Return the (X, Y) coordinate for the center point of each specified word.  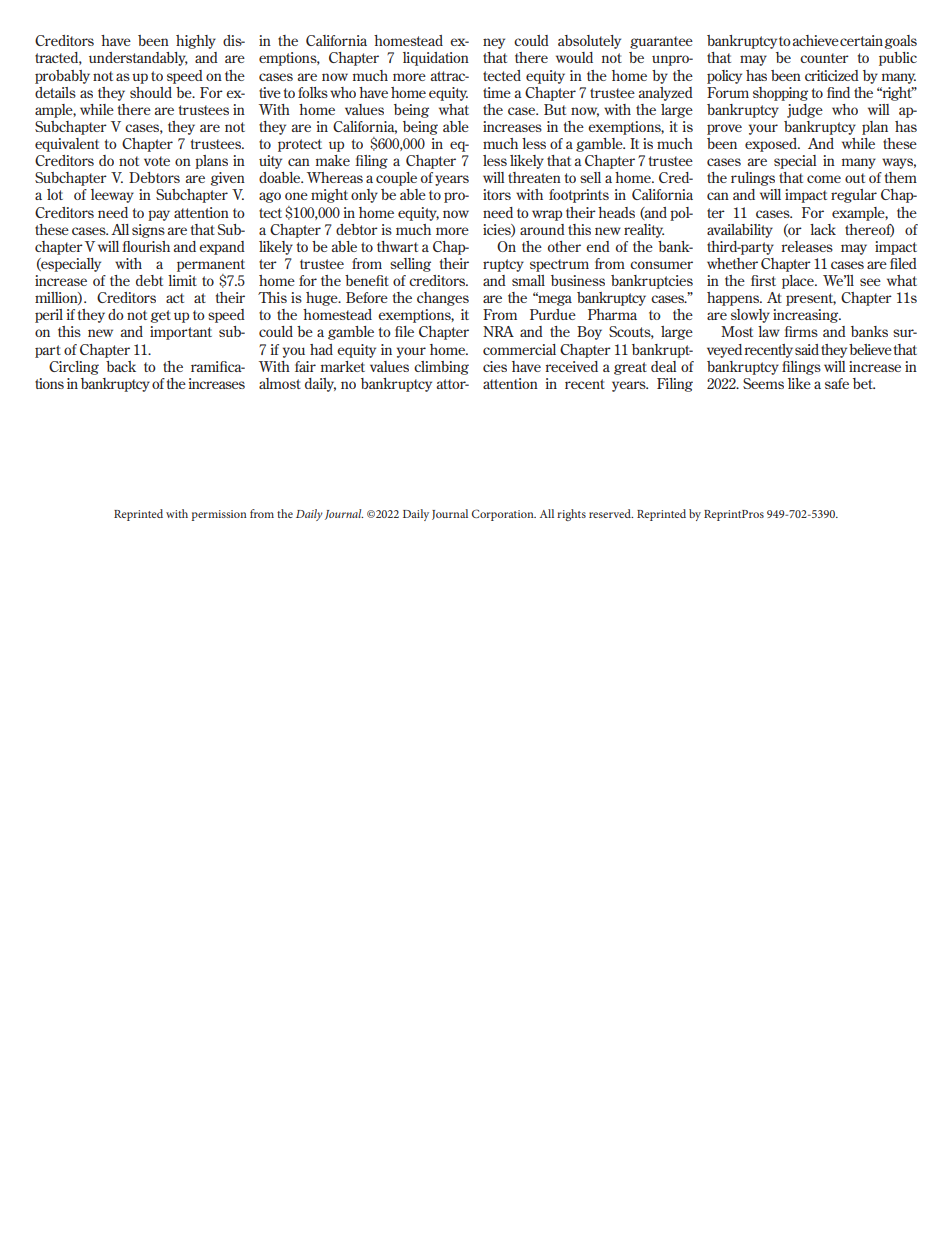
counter (824, 58)
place (799, 282)
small (528, 280)
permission (219, 515)
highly (196, 42)
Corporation (504, 515)
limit (182, 280)
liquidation (436, 59)
